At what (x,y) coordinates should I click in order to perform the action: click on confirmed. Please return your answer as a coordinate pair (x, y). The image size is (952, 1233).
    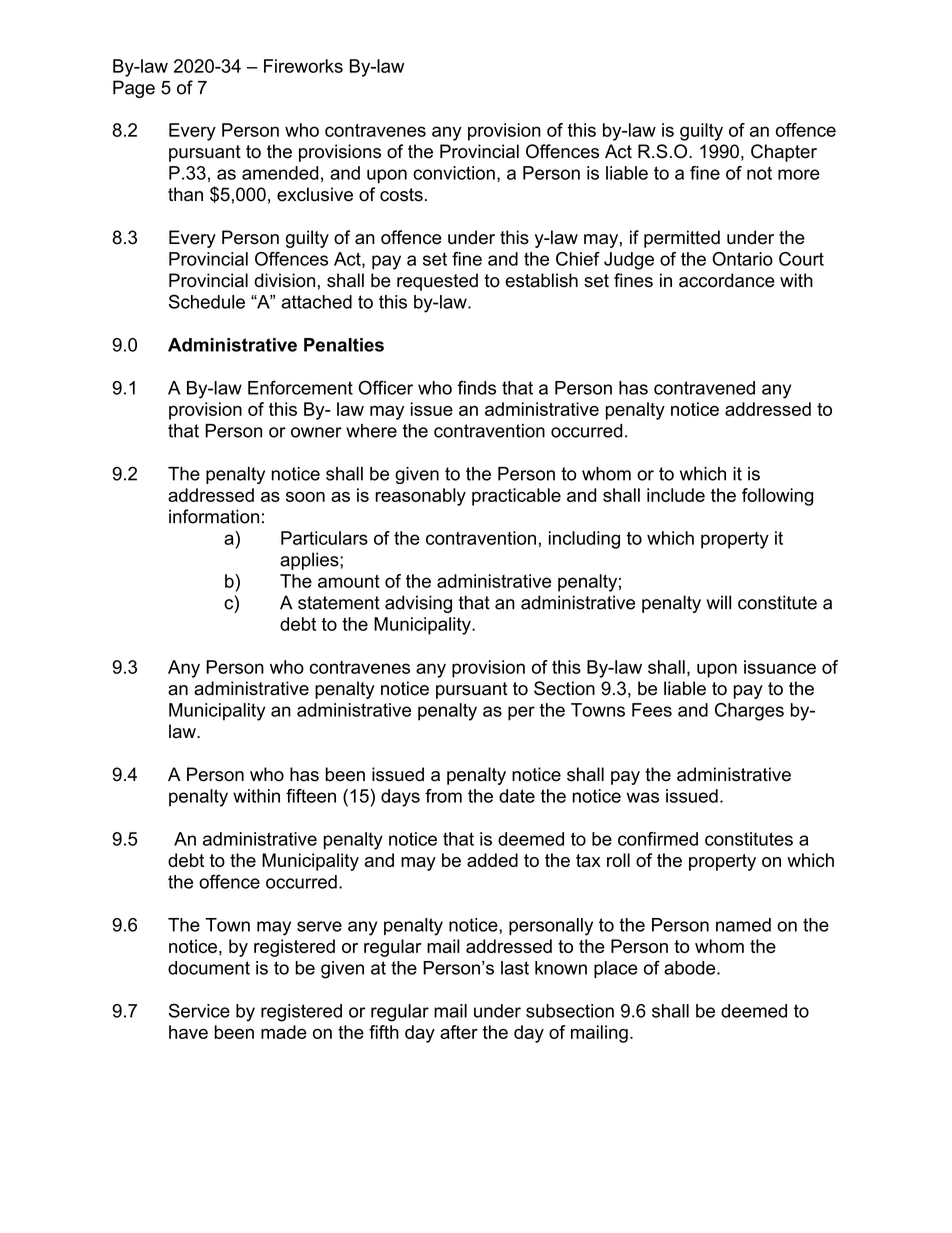
    Looking at the image, I should click on (658, 839).
